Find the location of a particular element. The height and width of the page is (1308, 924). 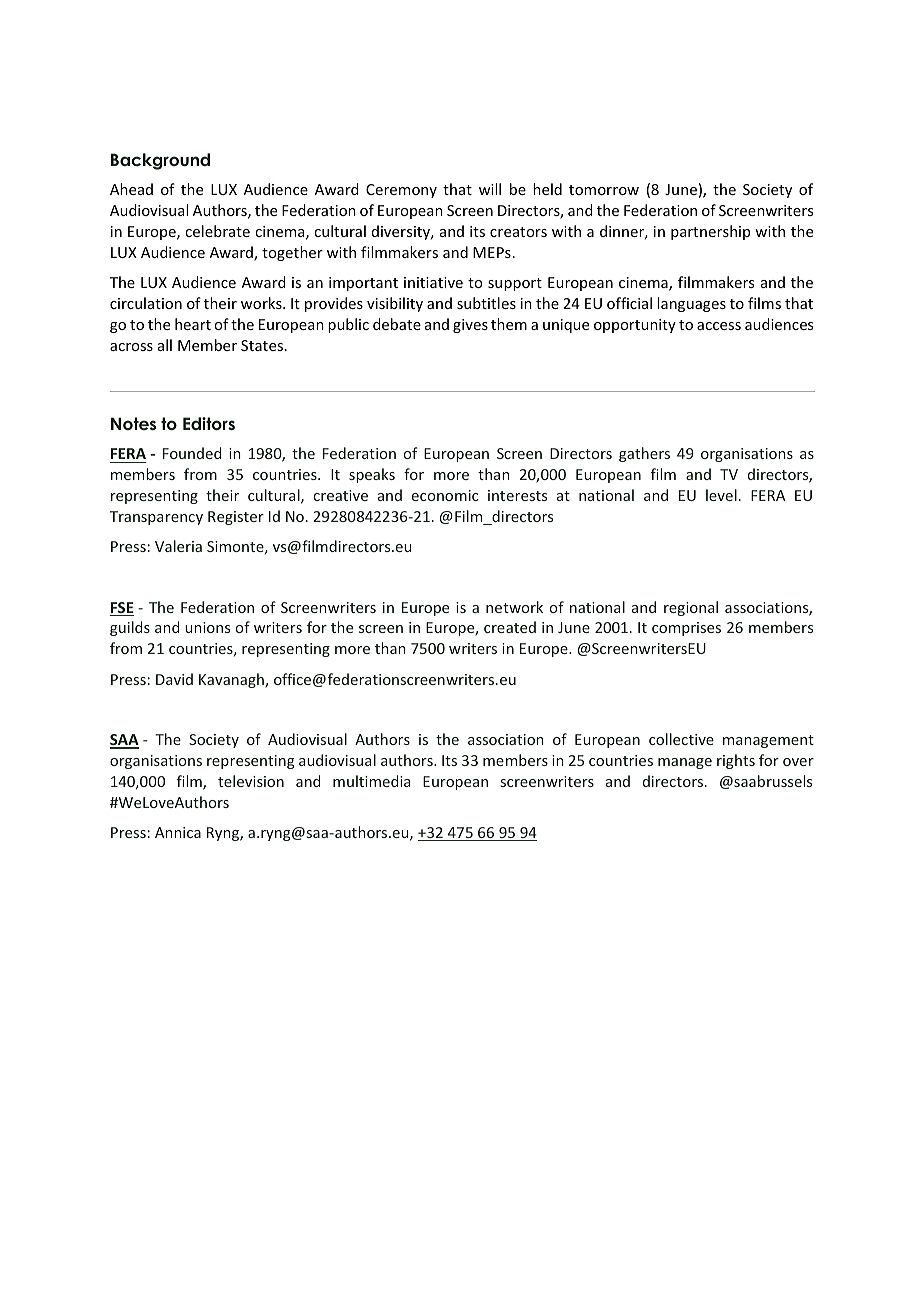

gives is located at coordinates (470, 326).
